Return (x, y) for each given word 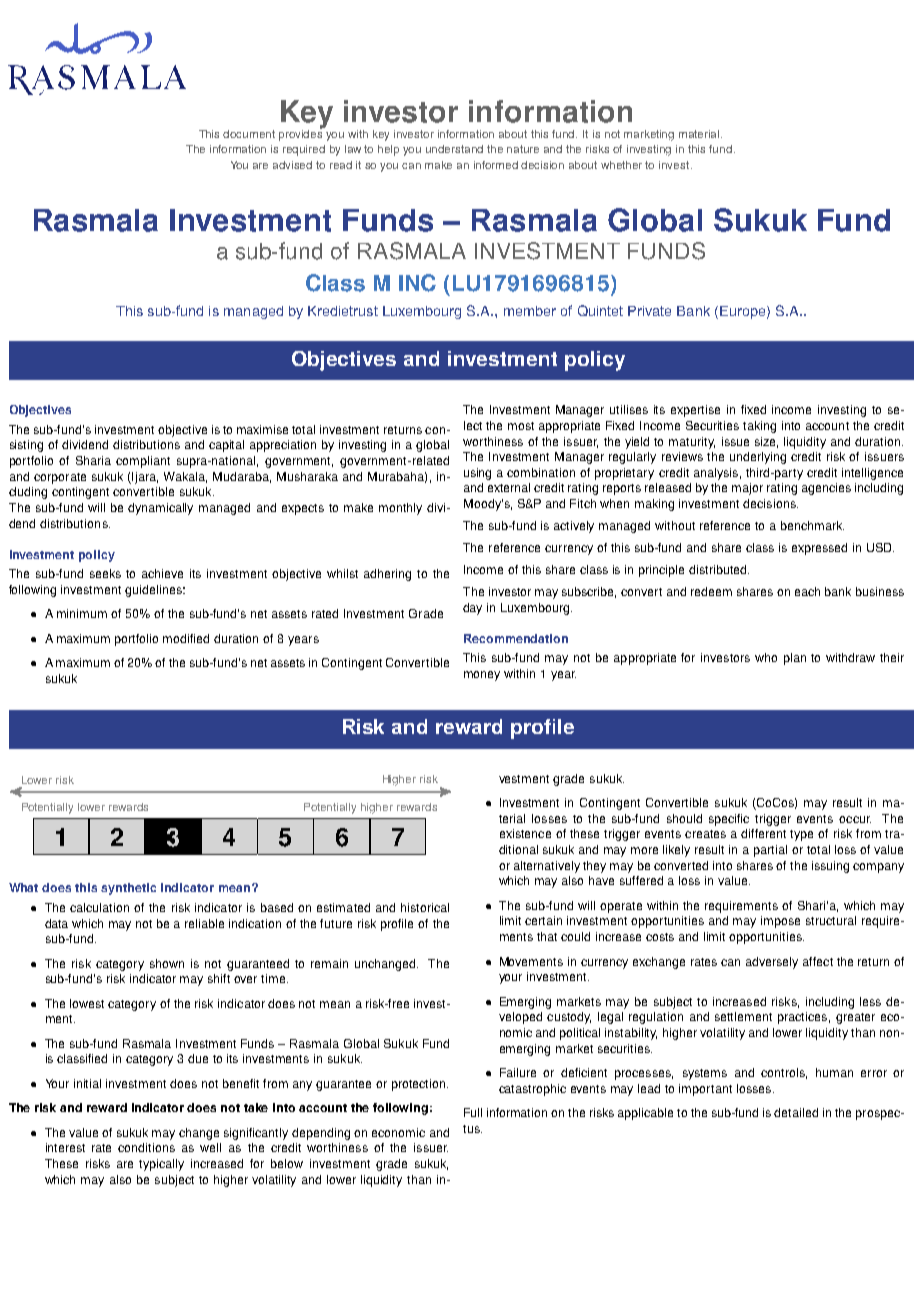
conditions (146, 1147)
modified (186, 638)
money (482, 676)
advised (292, 165)
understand (454, 149)
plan (795, 659)
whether (621, 165)
